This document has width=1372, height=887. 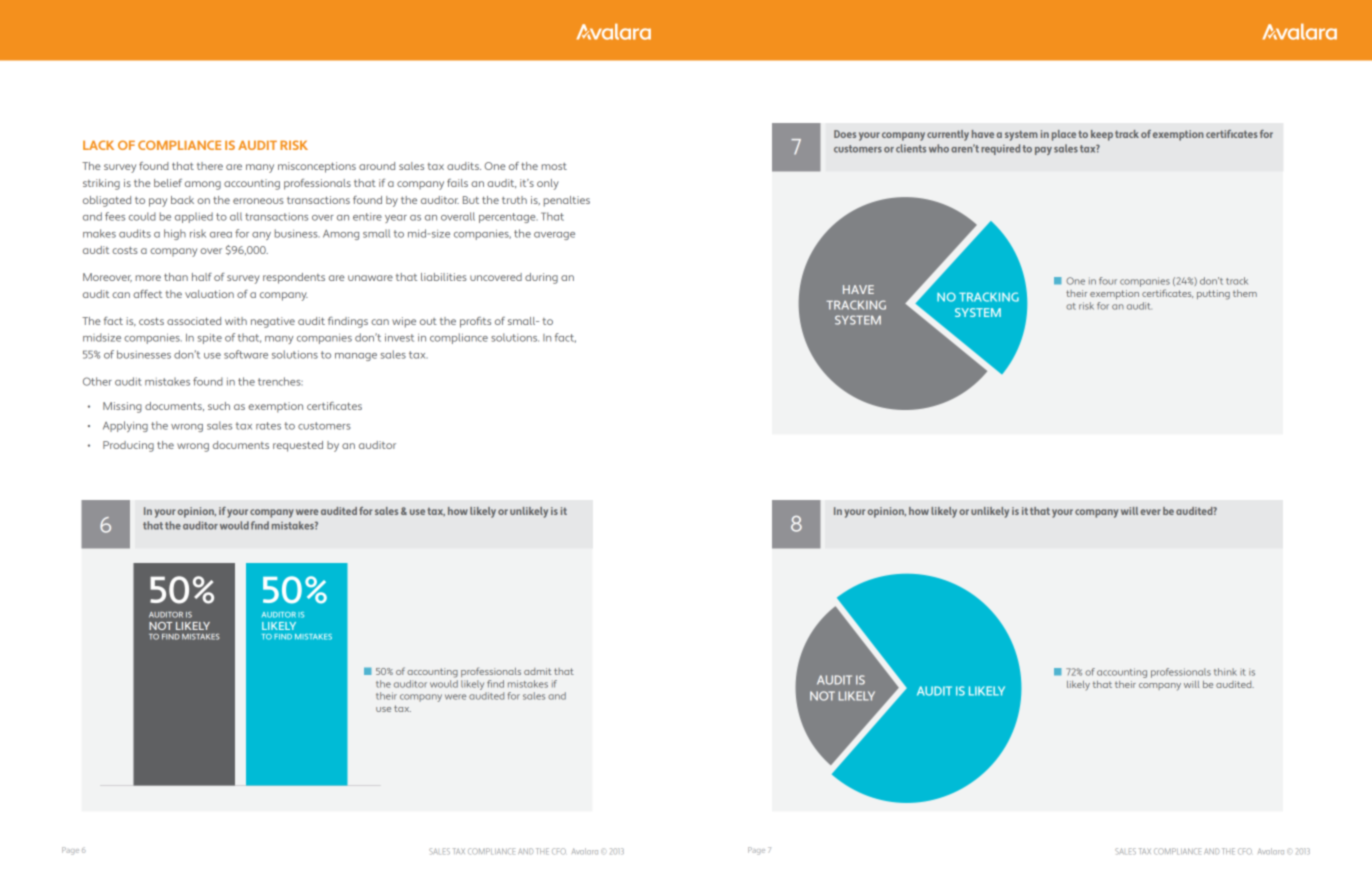 I want to click on with, so click(x=236, y=321).
